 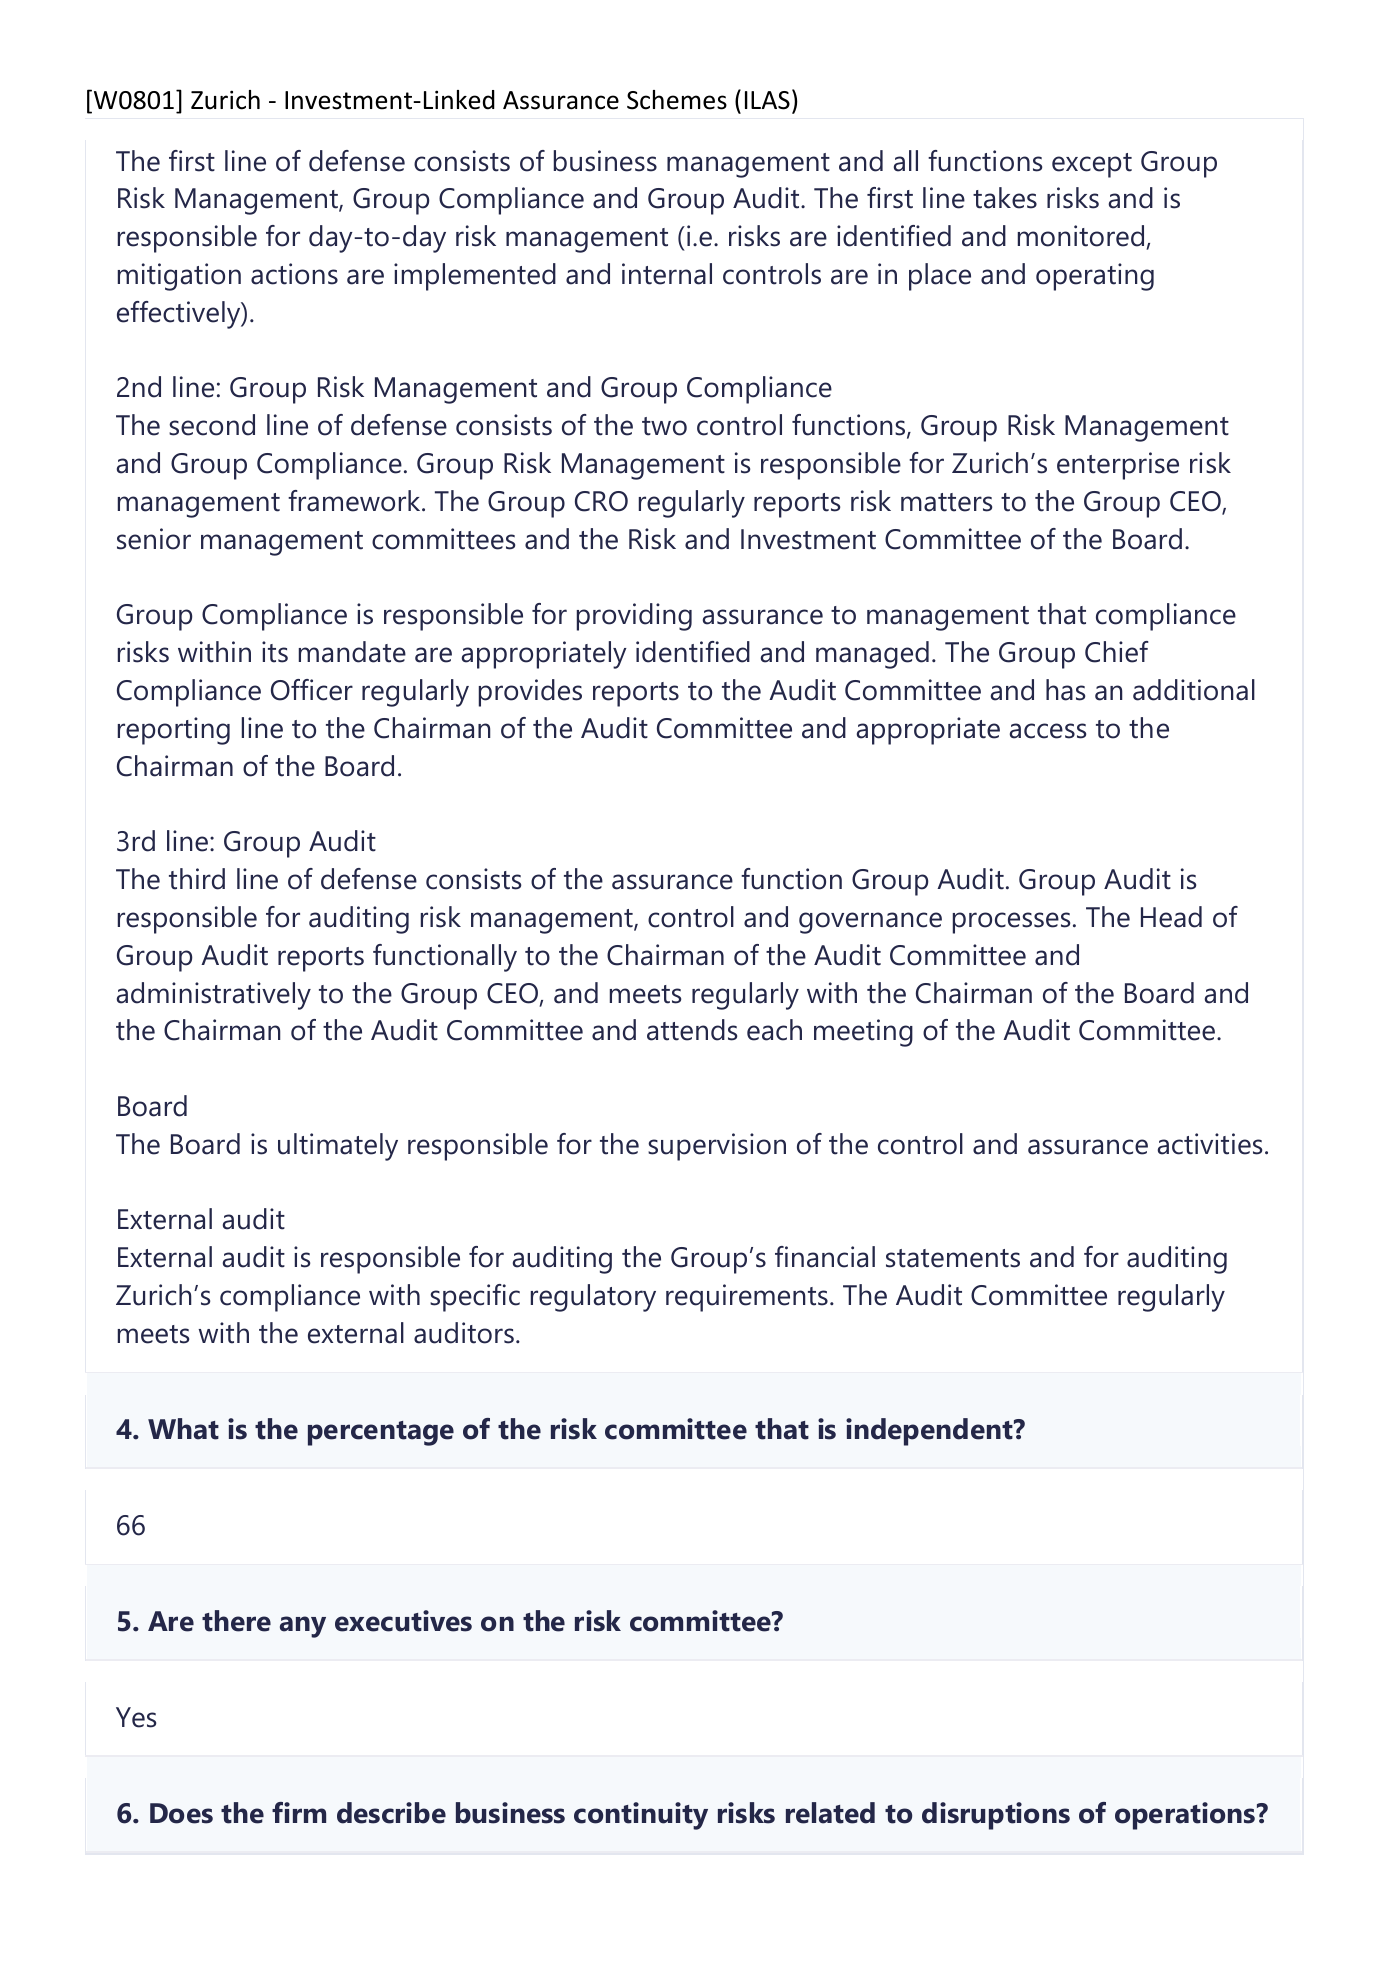 What do you see at coordinates (338, 1147) in the page?
I see `ultimately` at bounding box center [338, 1147].
